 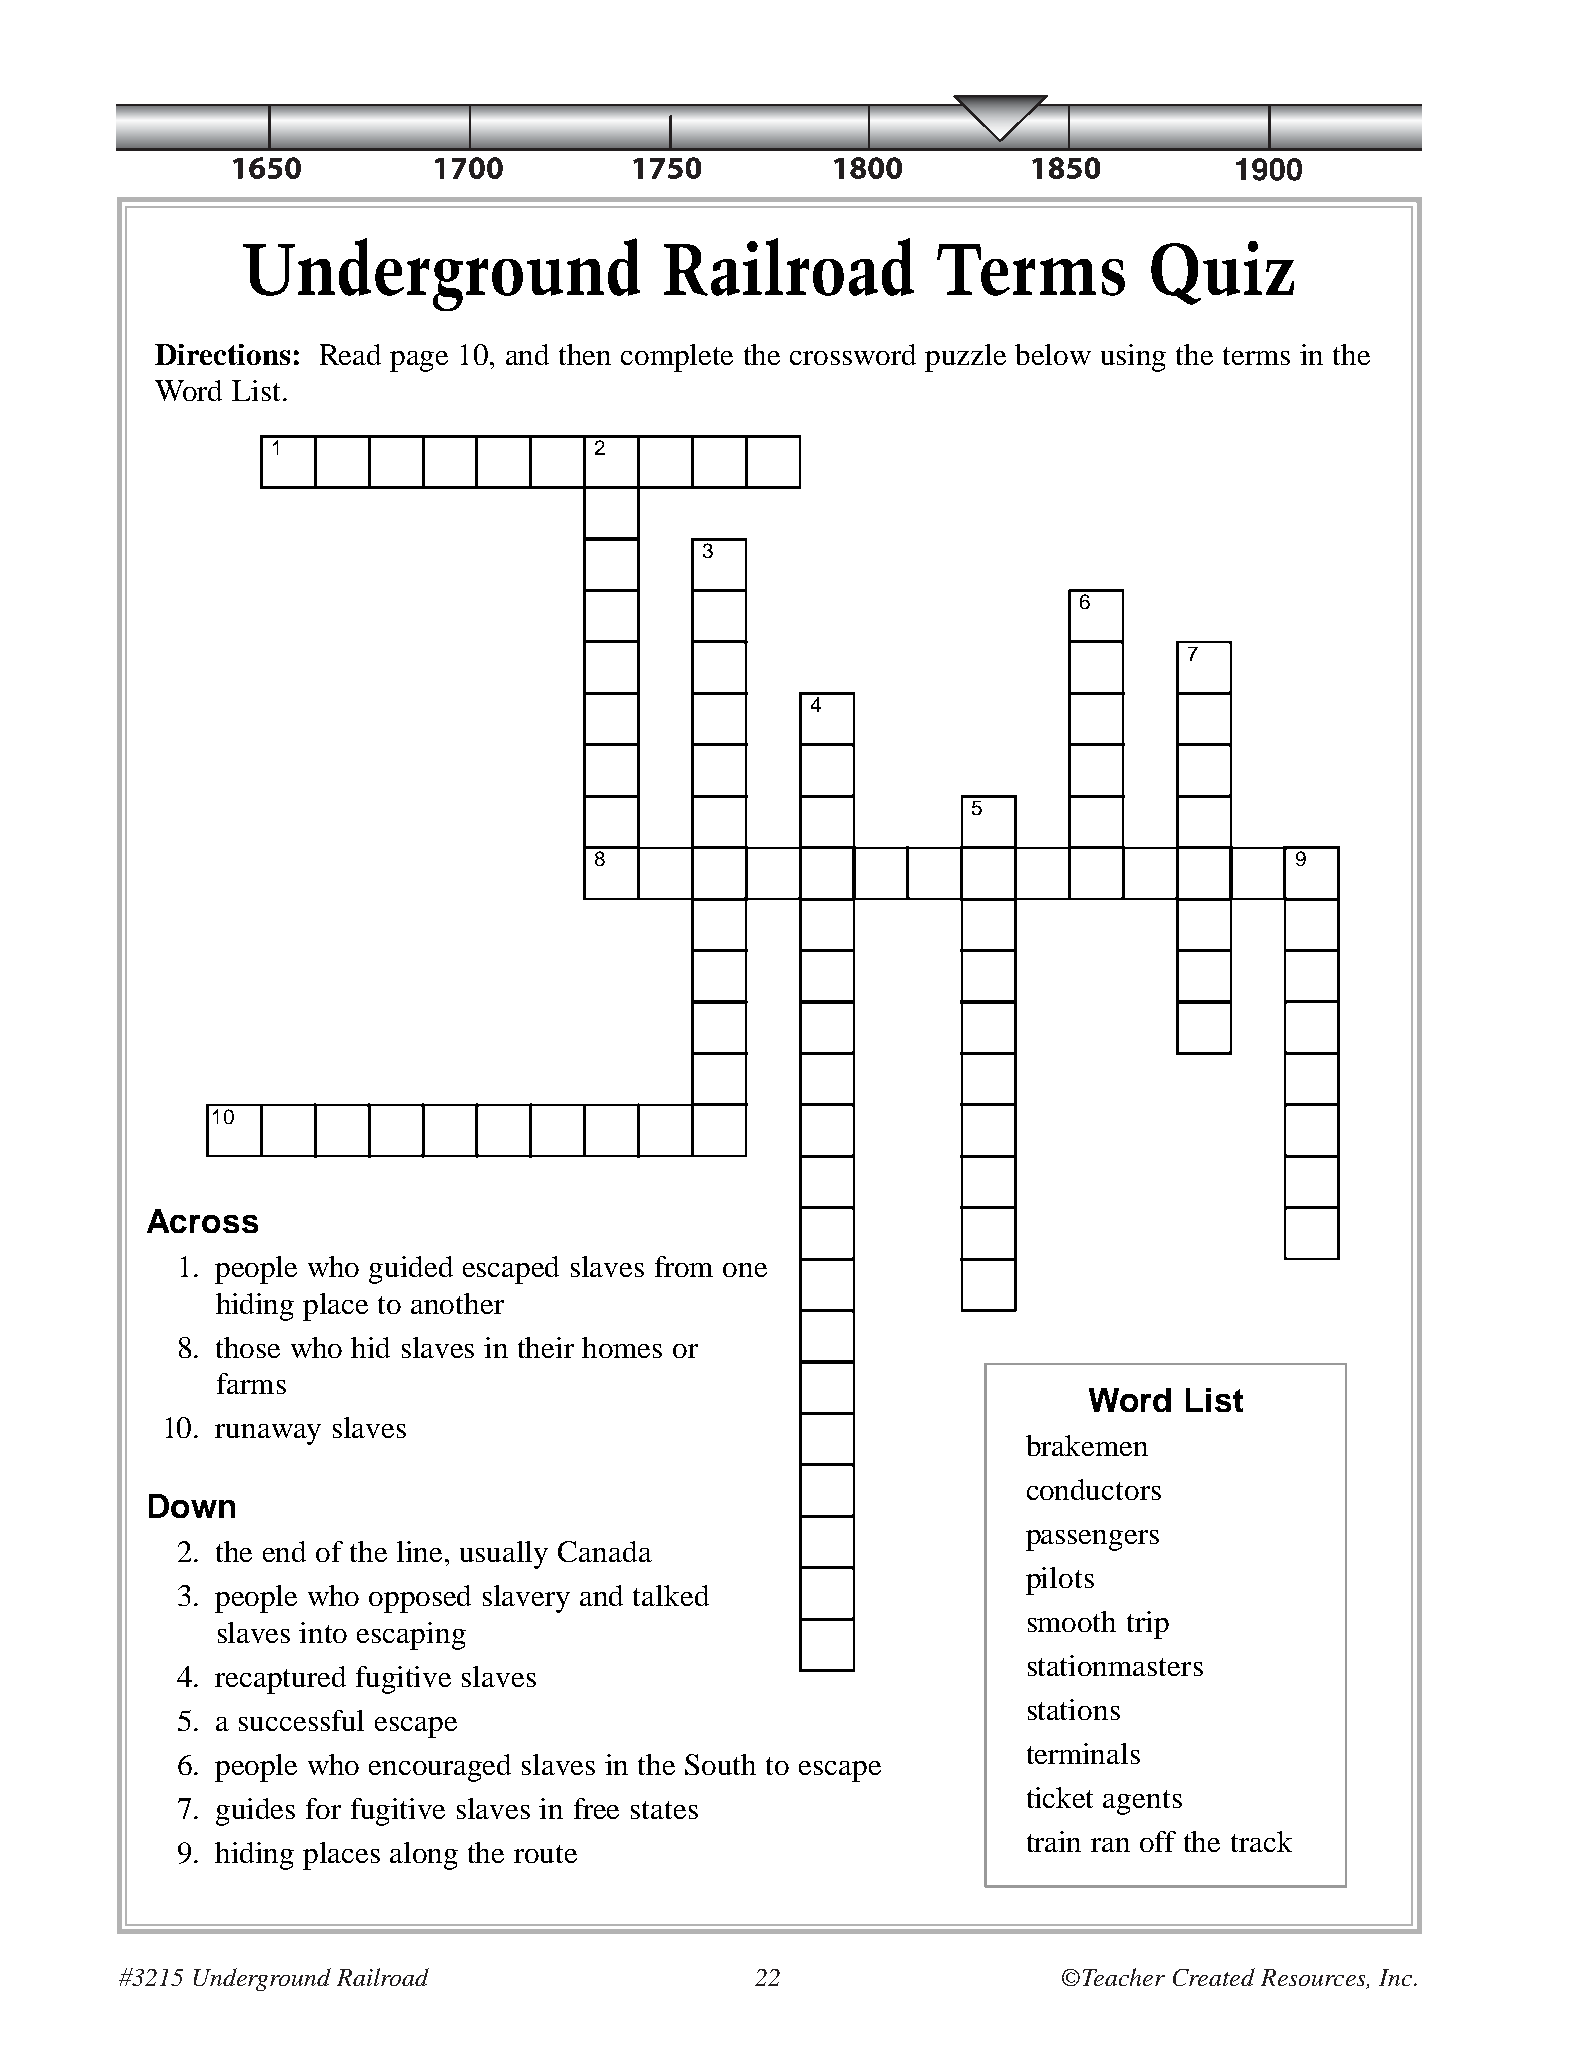 What do you see at coordinates (664, 1810) in the document?
I see `states` at bounding box center [664, 1810].
